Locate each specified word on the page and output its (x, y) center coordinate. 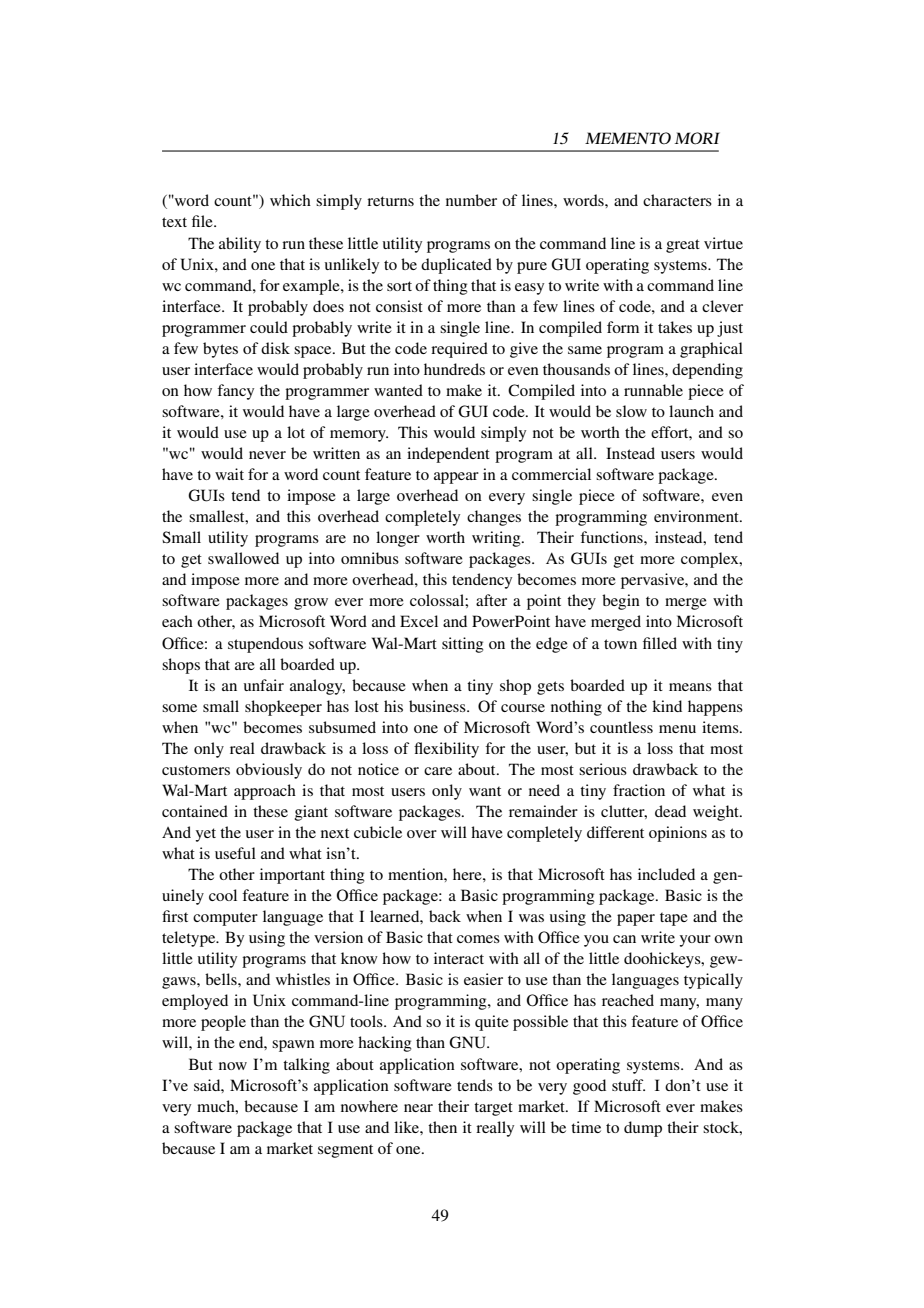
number (471, 200)
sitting (463, 645)
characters (677, 200)
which (290, 200)
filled (660, 643)
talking (306, 1066)
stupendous (265, 645)
